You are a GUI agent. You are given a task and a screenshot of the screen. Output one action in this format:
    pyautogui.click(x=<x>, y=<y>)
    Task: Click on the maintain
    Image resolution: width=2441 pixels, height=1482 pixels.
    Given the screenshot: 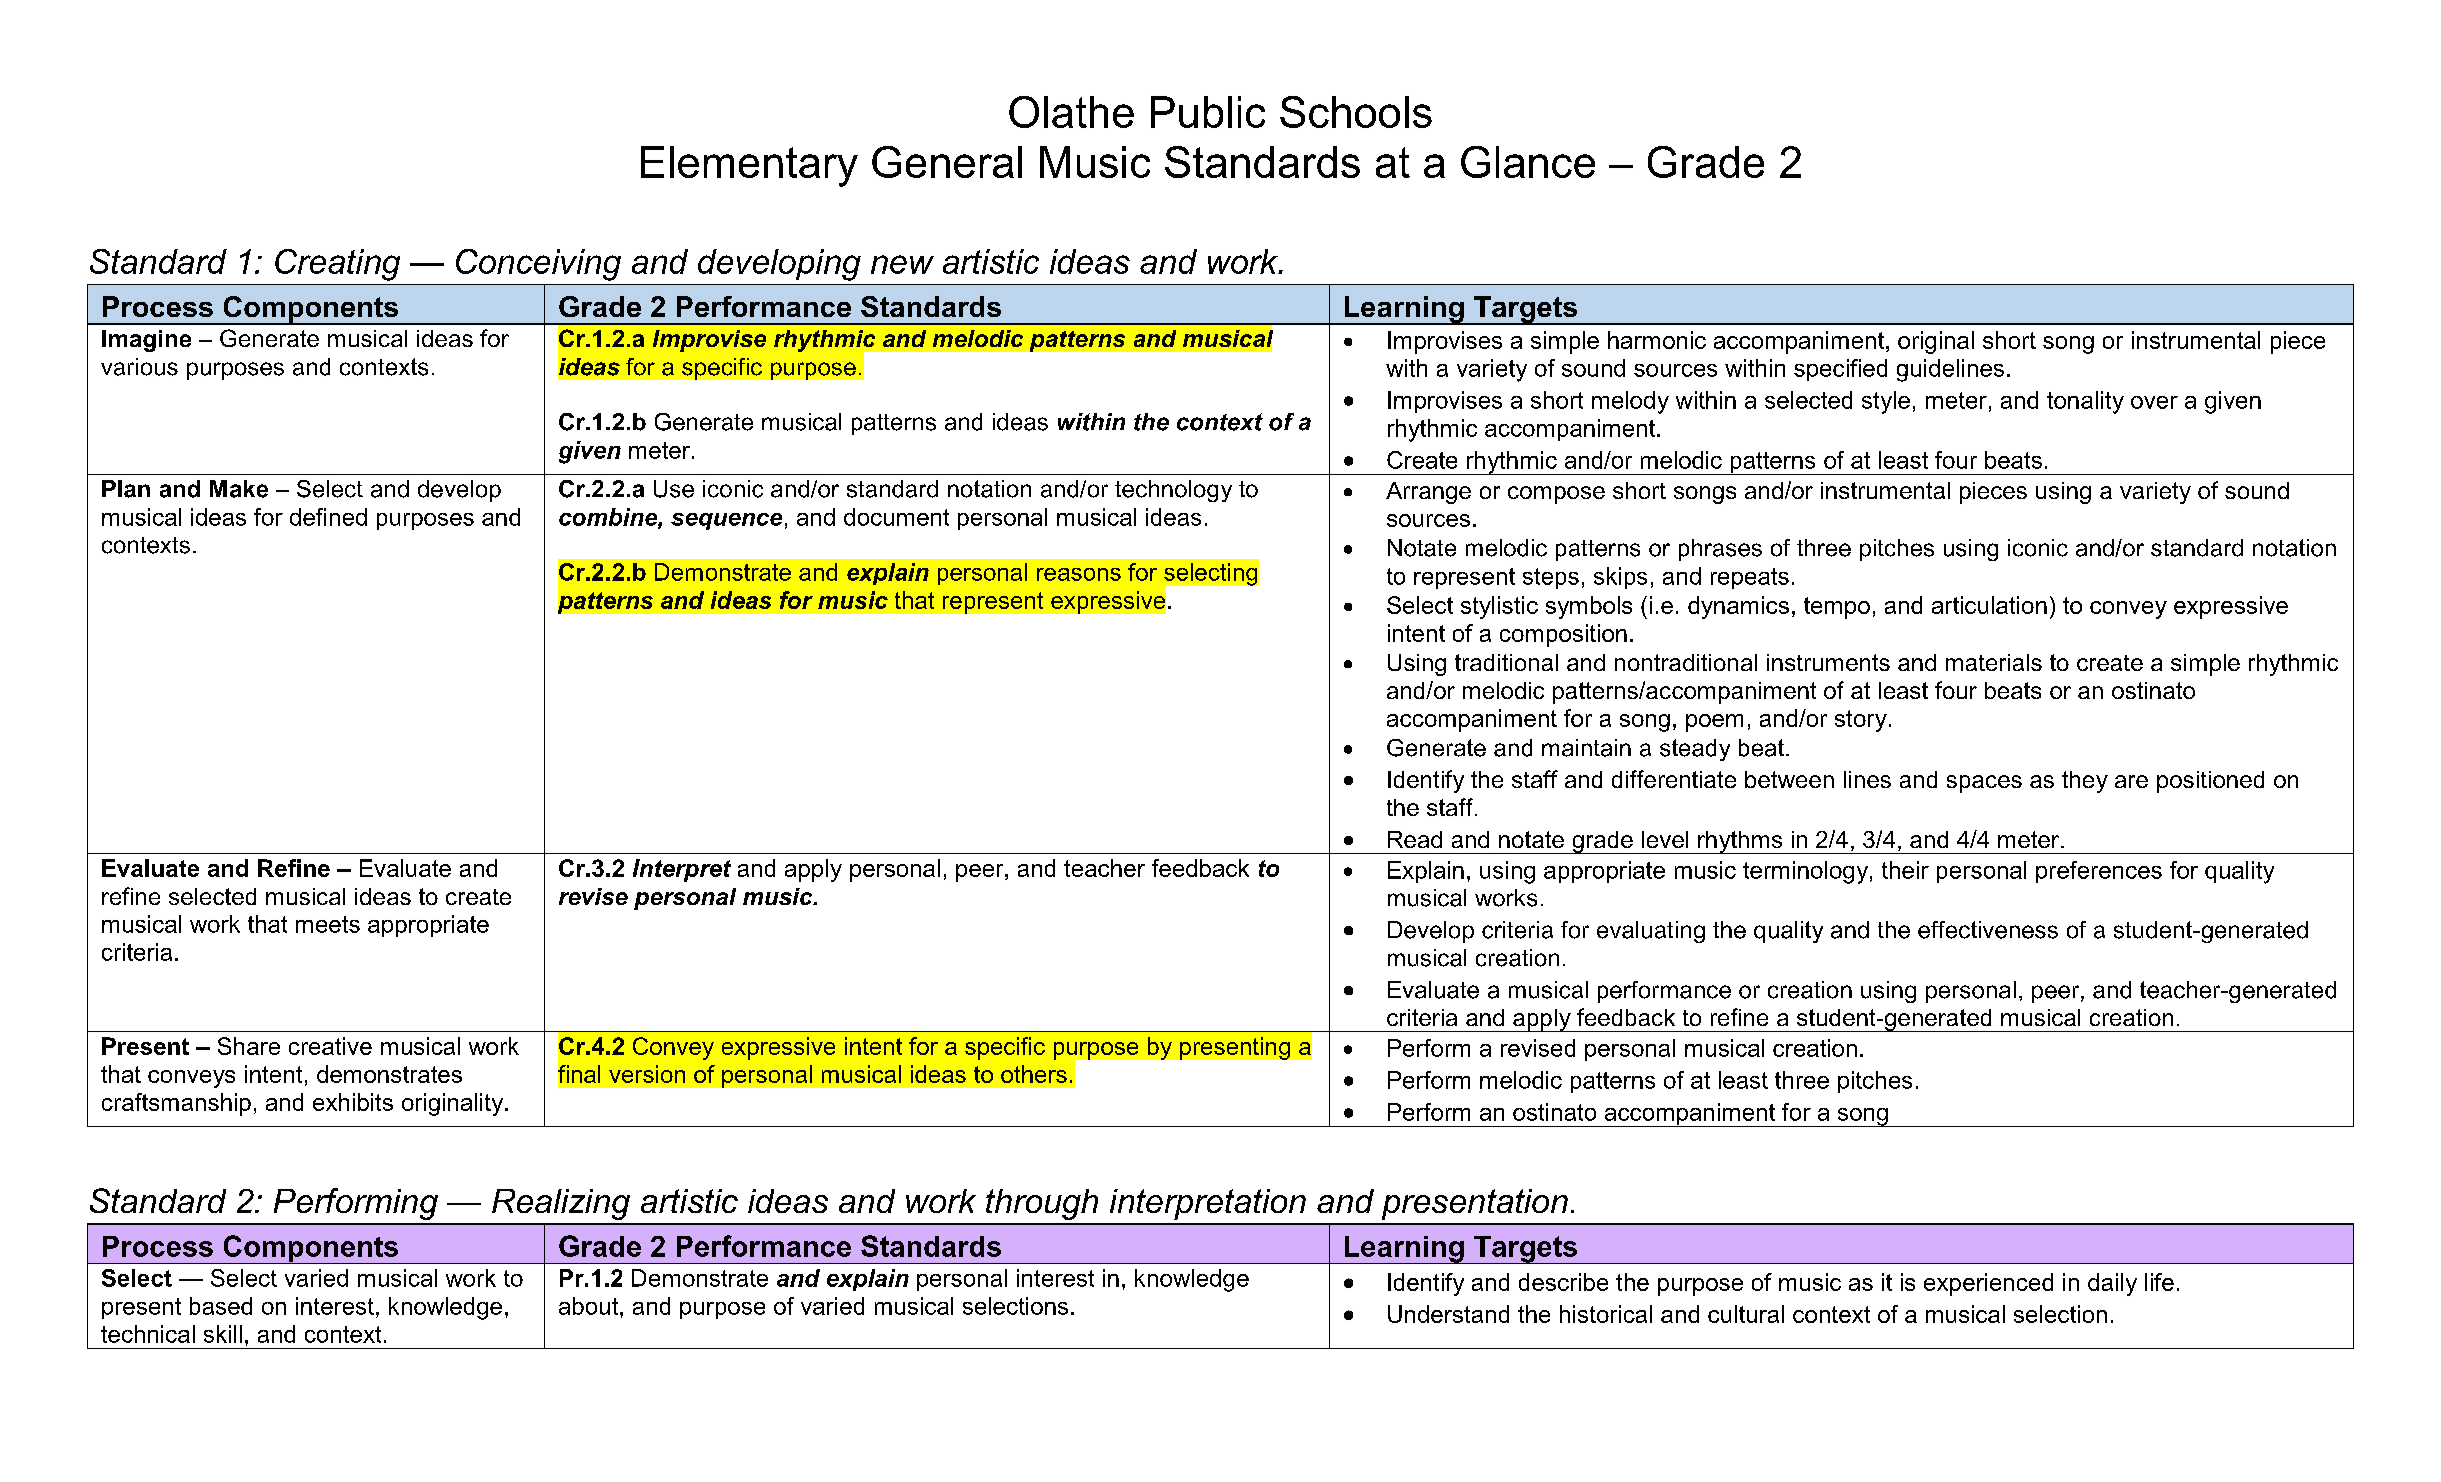 What is the action you would take?
    pyautogui.click(x=1586, y=748)
